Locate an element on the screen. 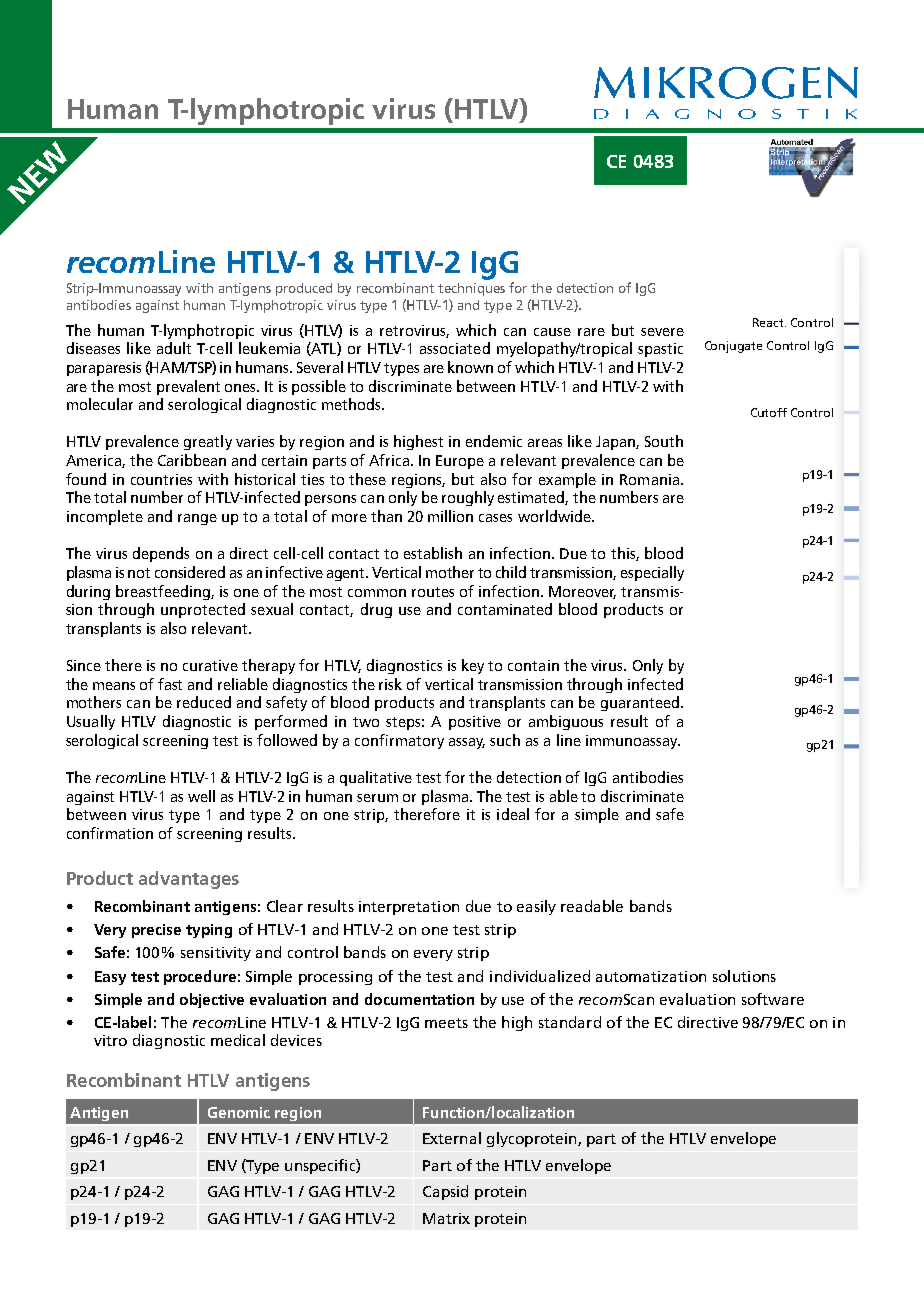 This screenshot has height=1308, width=924. severe is located at coordinates (662, 332).
